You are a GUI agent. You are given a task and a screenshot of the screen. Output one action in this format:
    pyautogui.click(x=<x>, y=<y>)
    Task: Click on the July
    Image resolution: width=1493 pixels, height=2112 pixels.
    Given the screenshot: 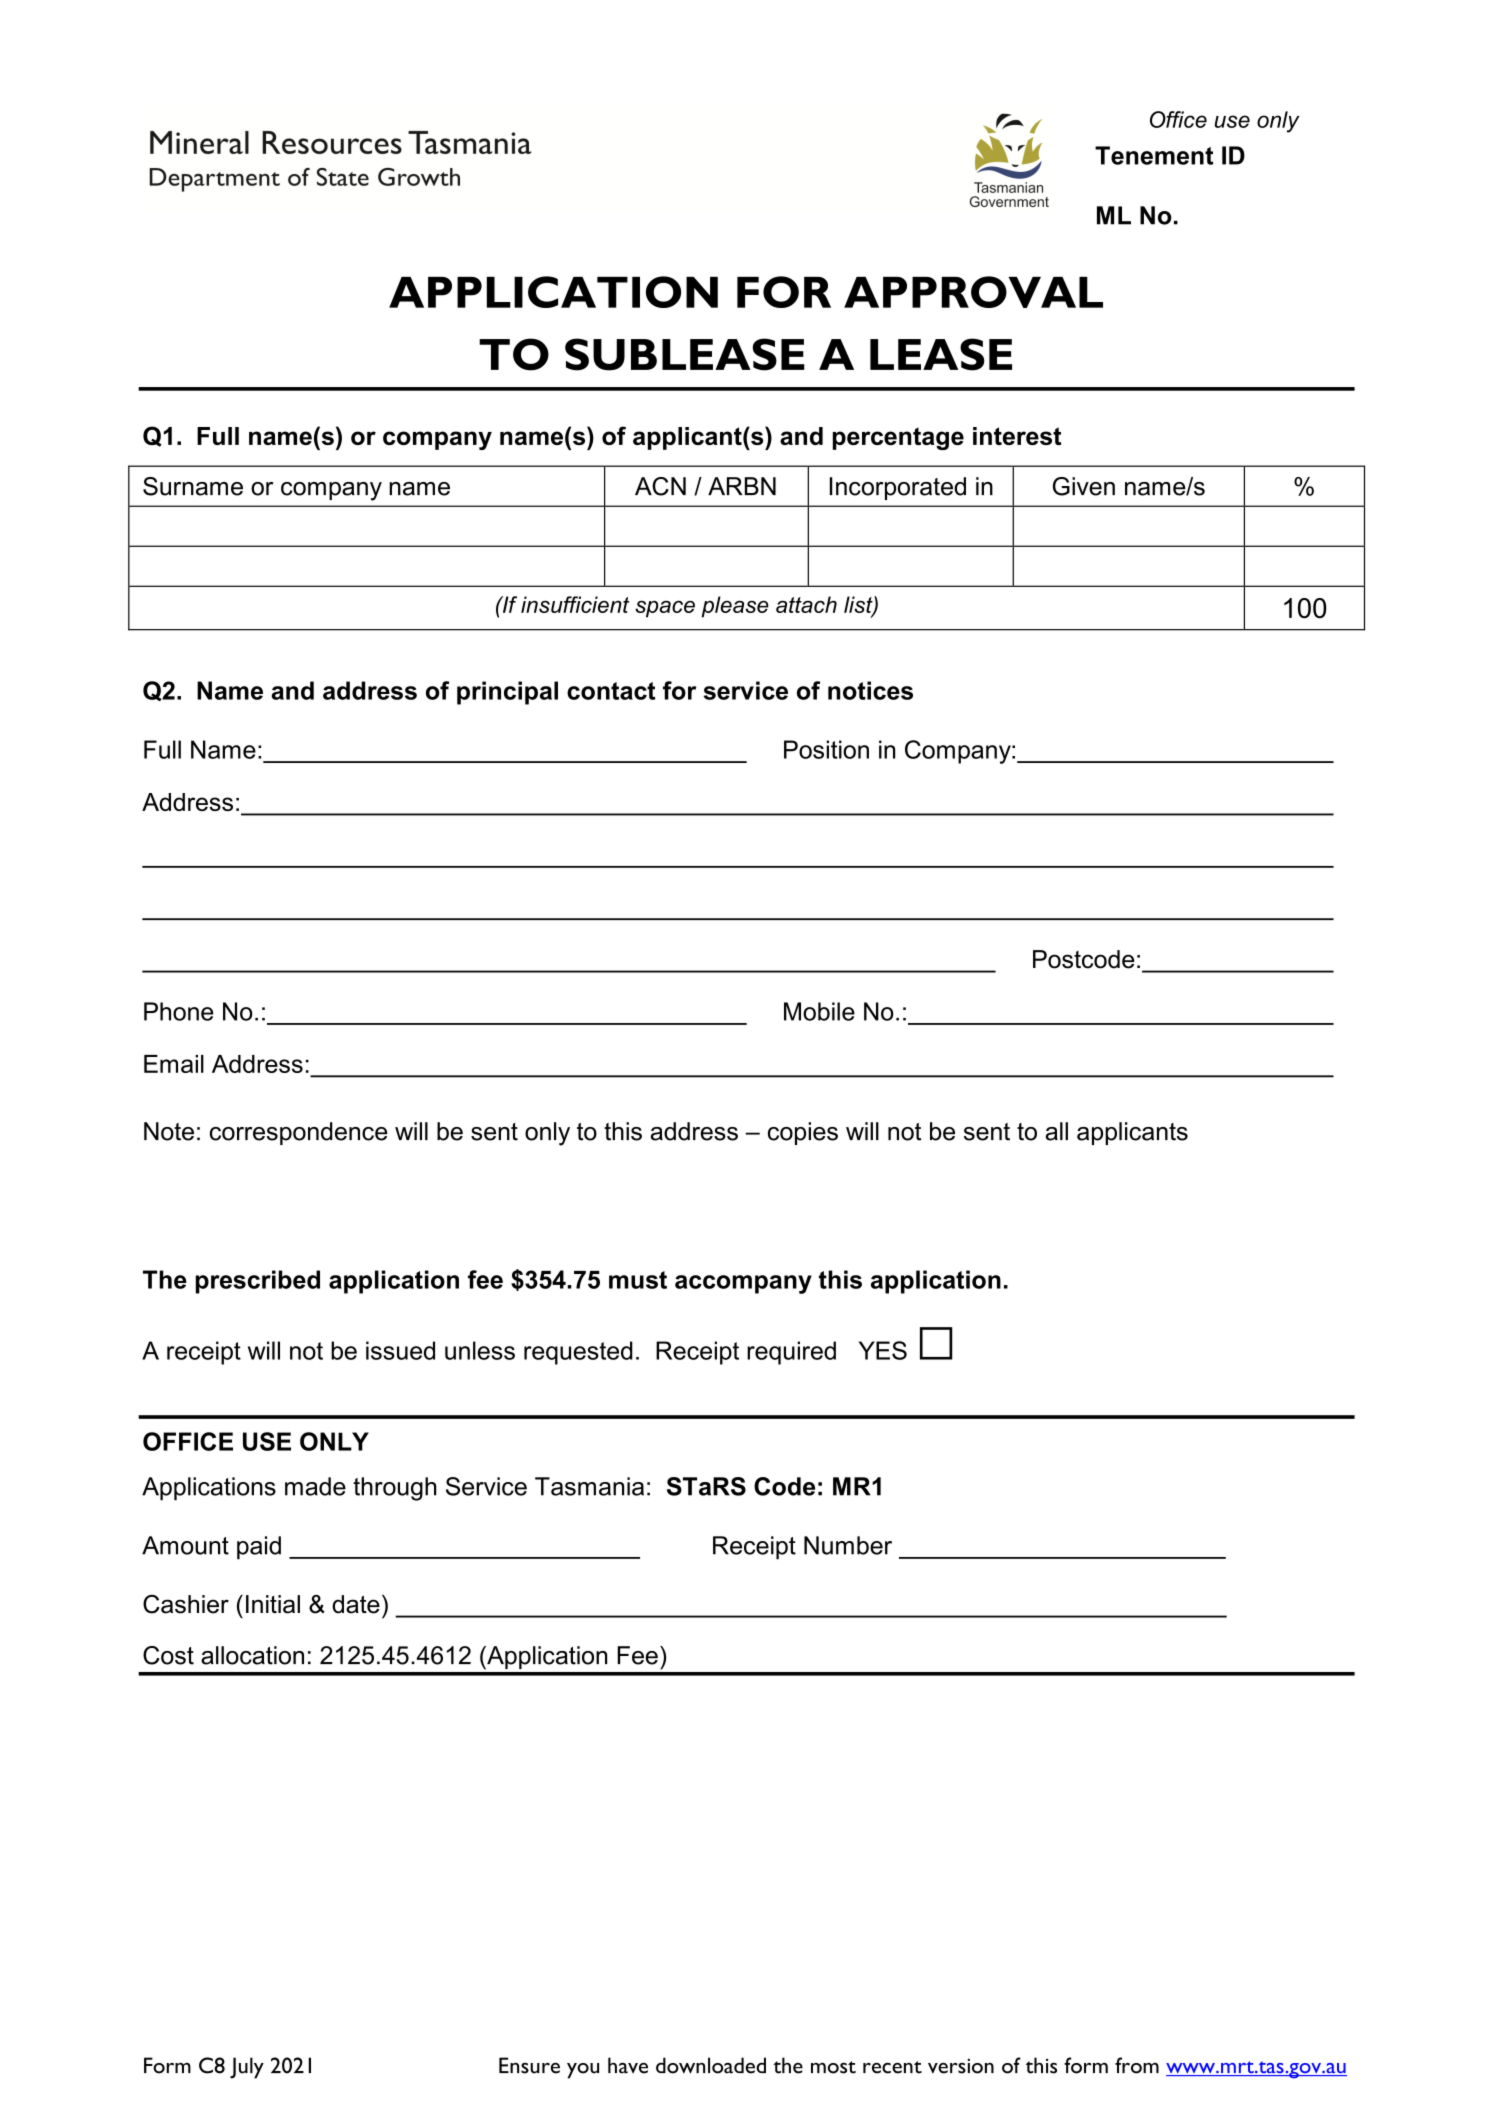 What is the action you would take?
    pyautogui.click(x=247, y=2068)
